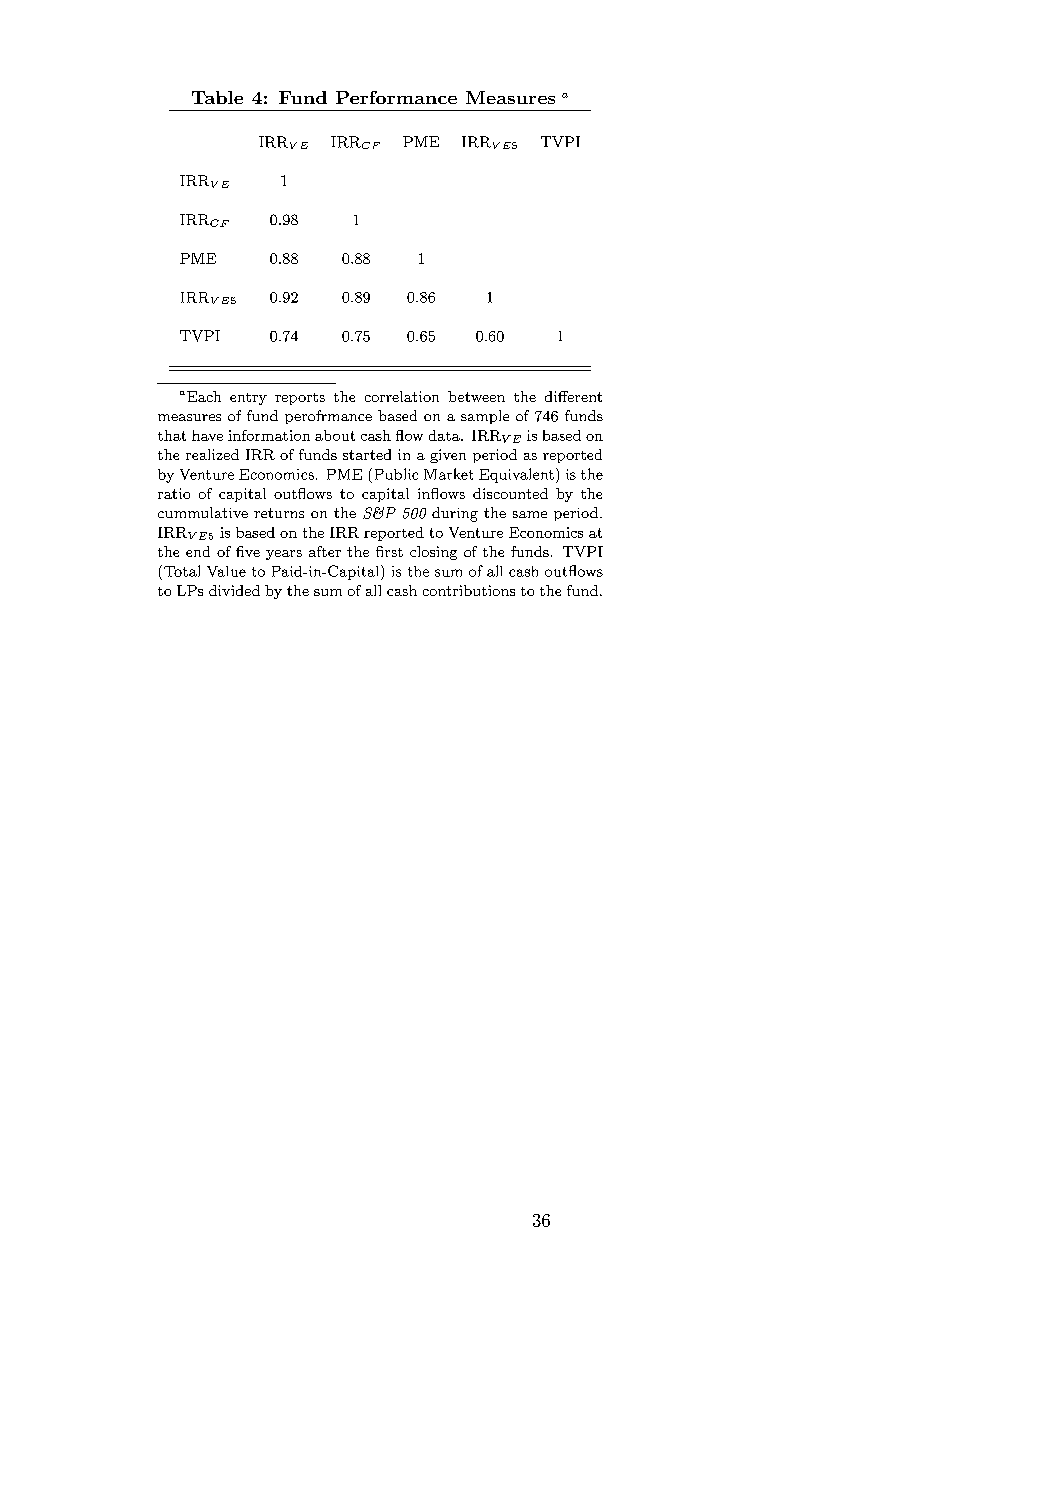 This screenshot has width=1053, height=1490. I want to click on contributions, so click(469, 590).
